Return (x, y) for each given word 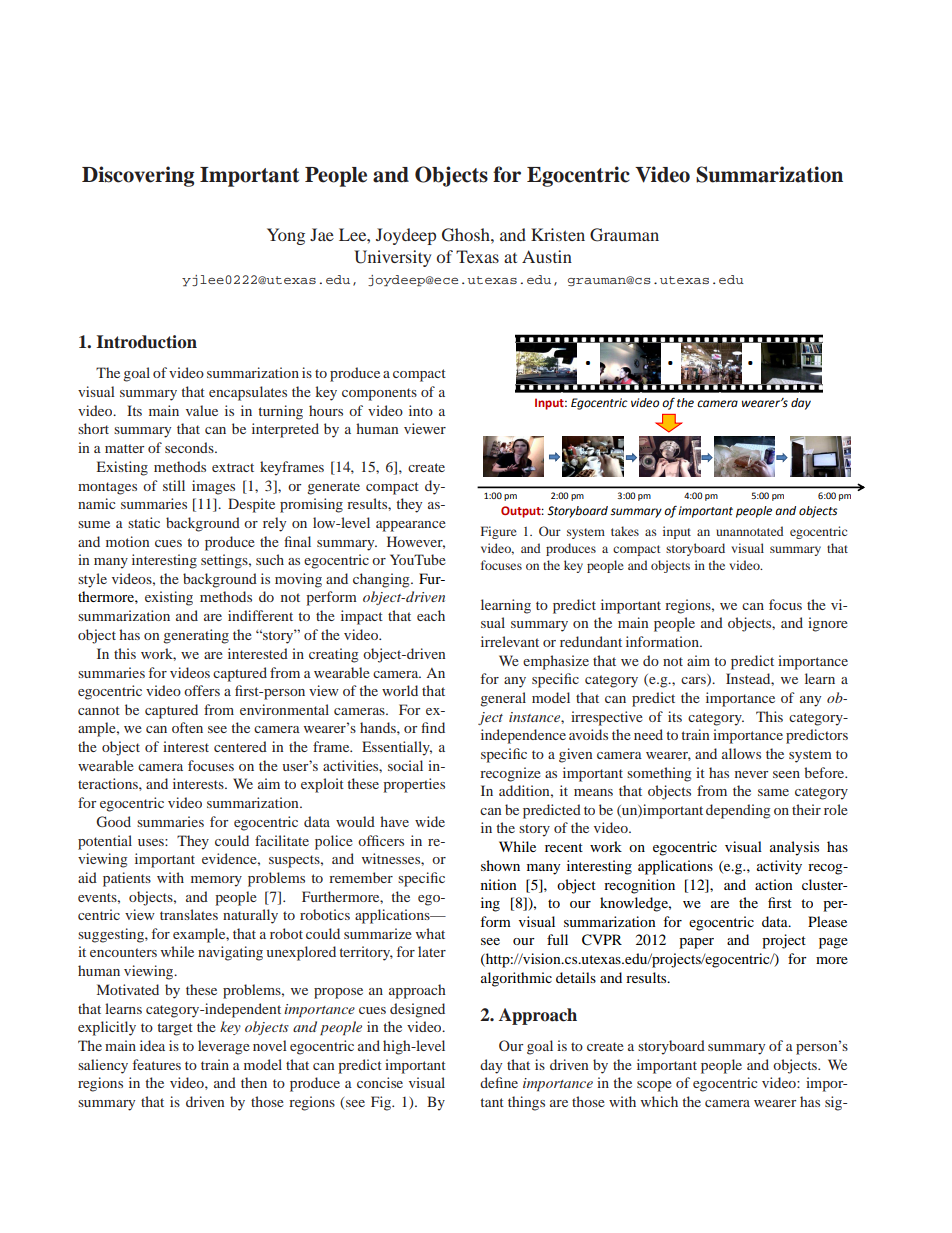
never (751, 774)
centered (240, 746)
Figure (499, 532)
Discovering (138, 176)
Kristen (558, 234)
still (174, 485)
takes (625, 531)
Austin (547, 256)
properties (414, 785)
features (157, 1064)
